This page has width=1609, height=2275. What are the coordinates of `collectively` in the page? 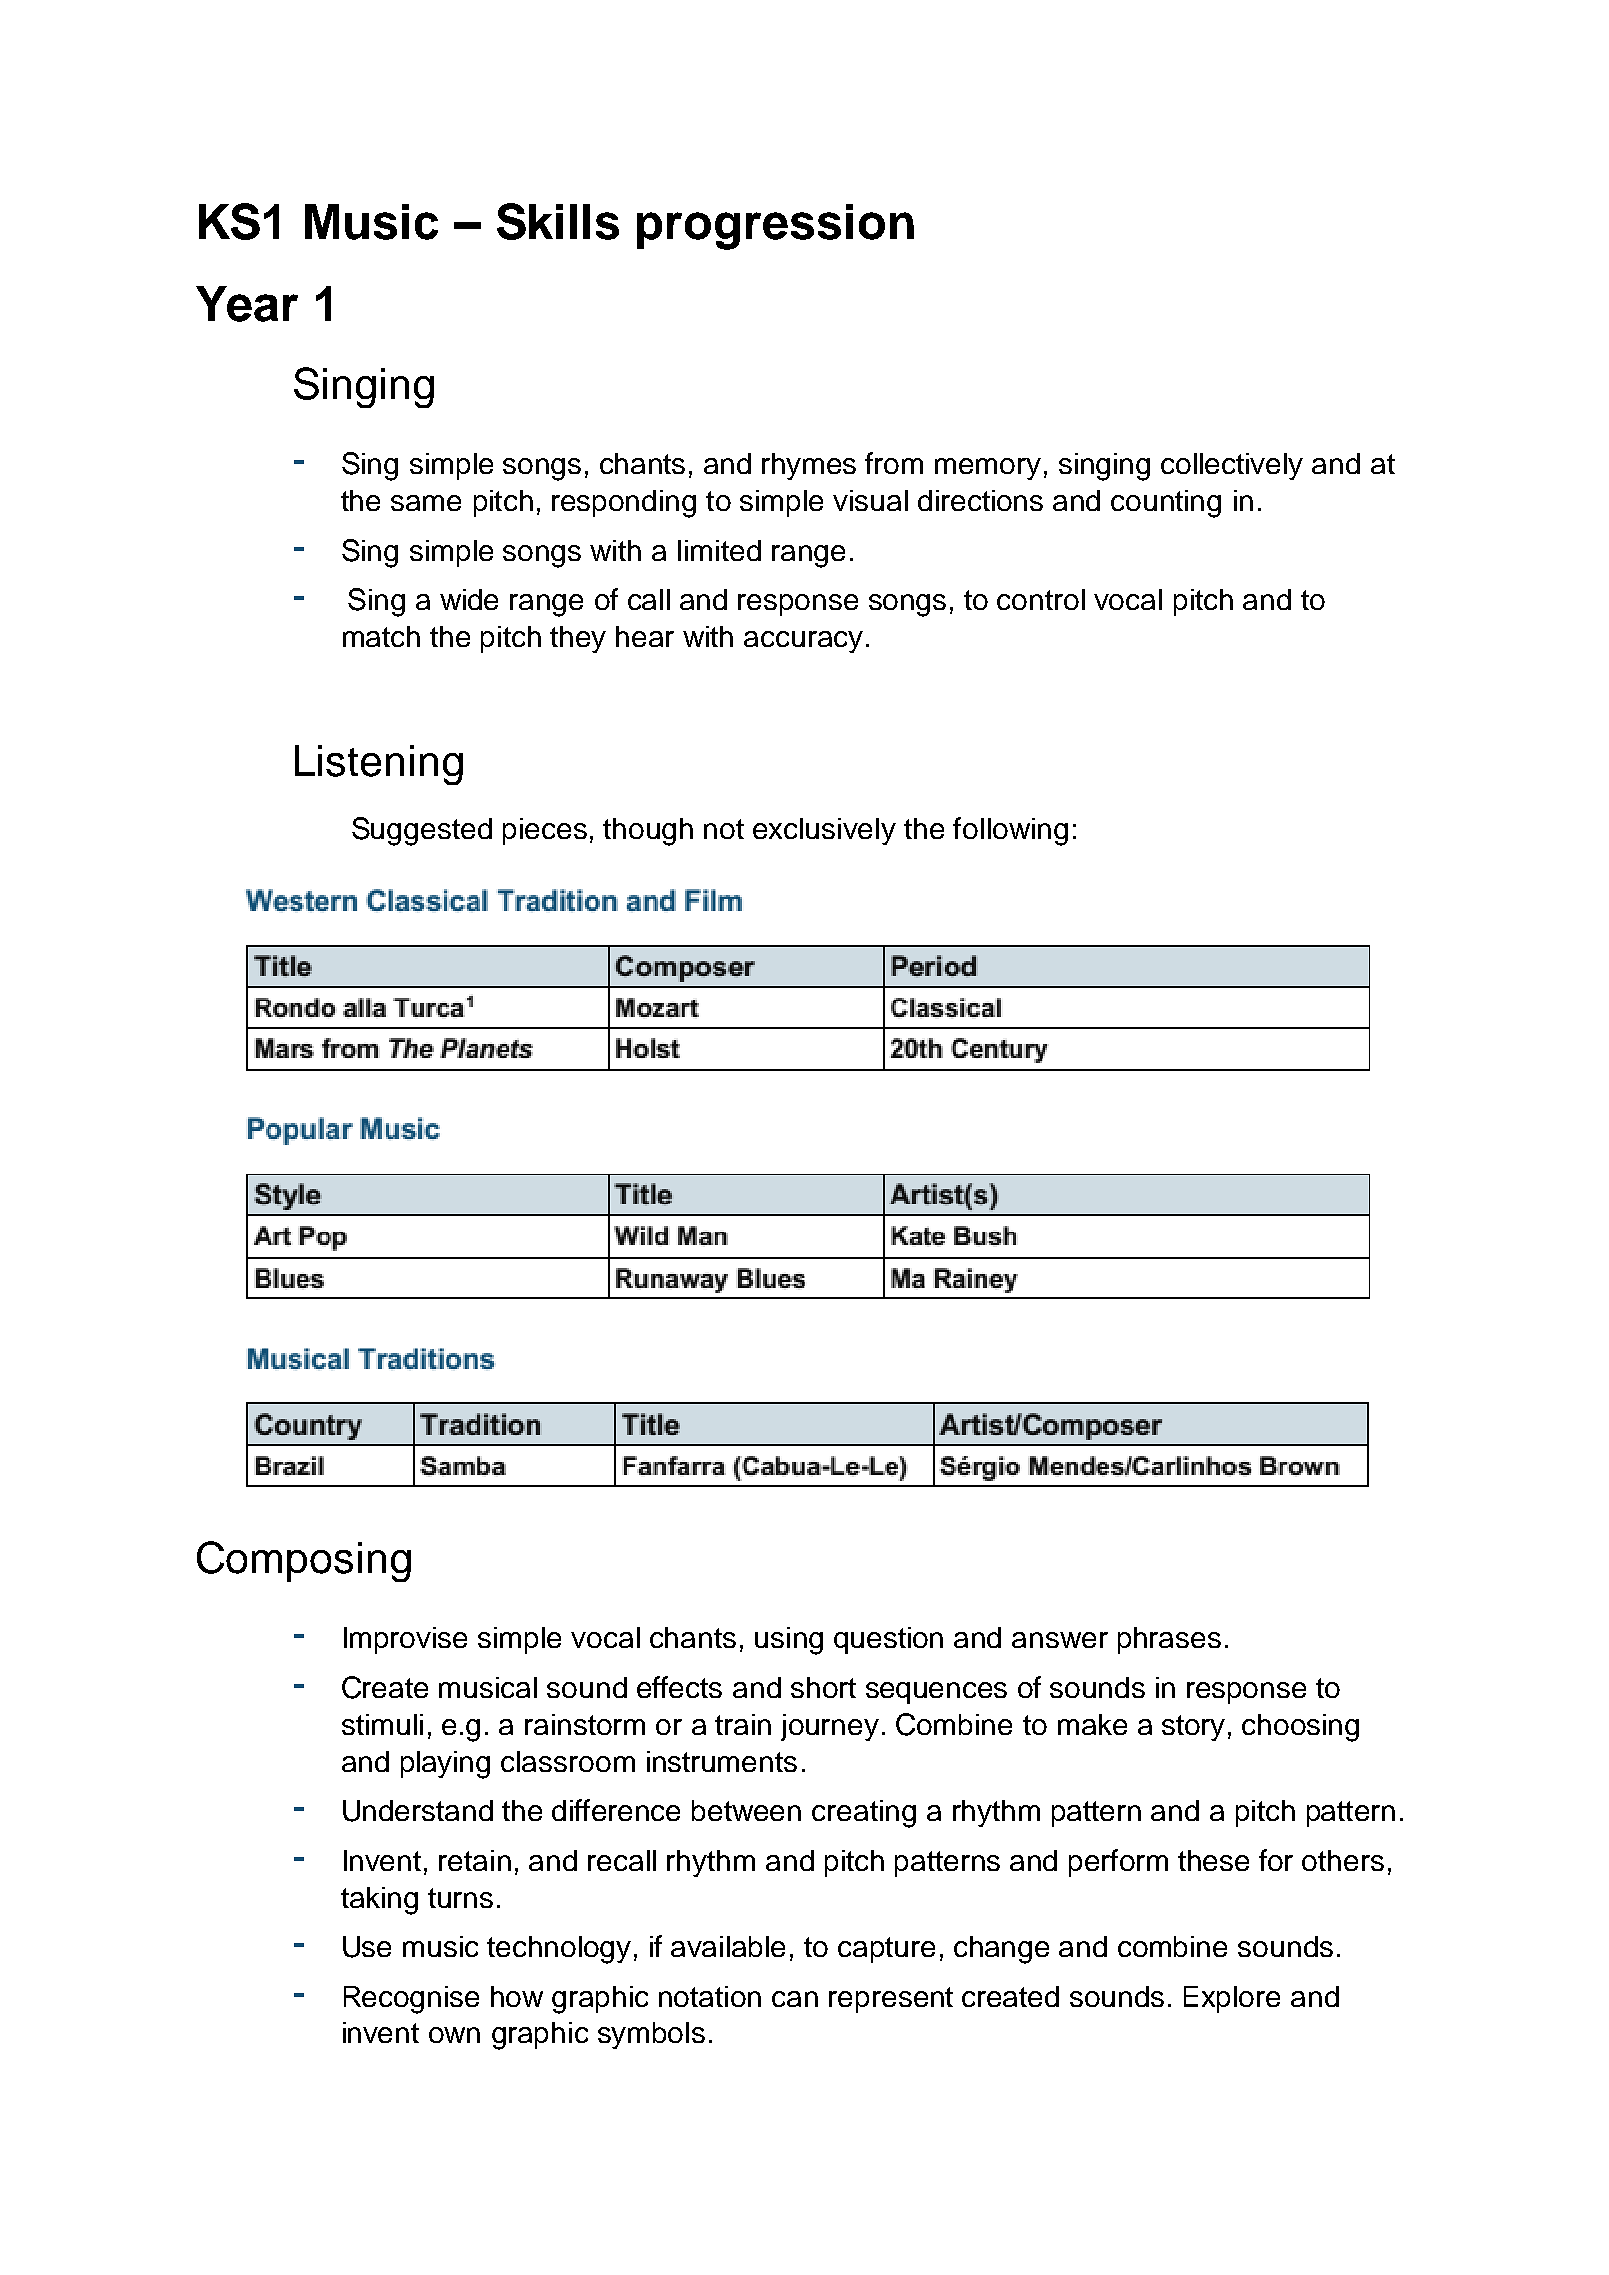 It's located at (1232, 466).
